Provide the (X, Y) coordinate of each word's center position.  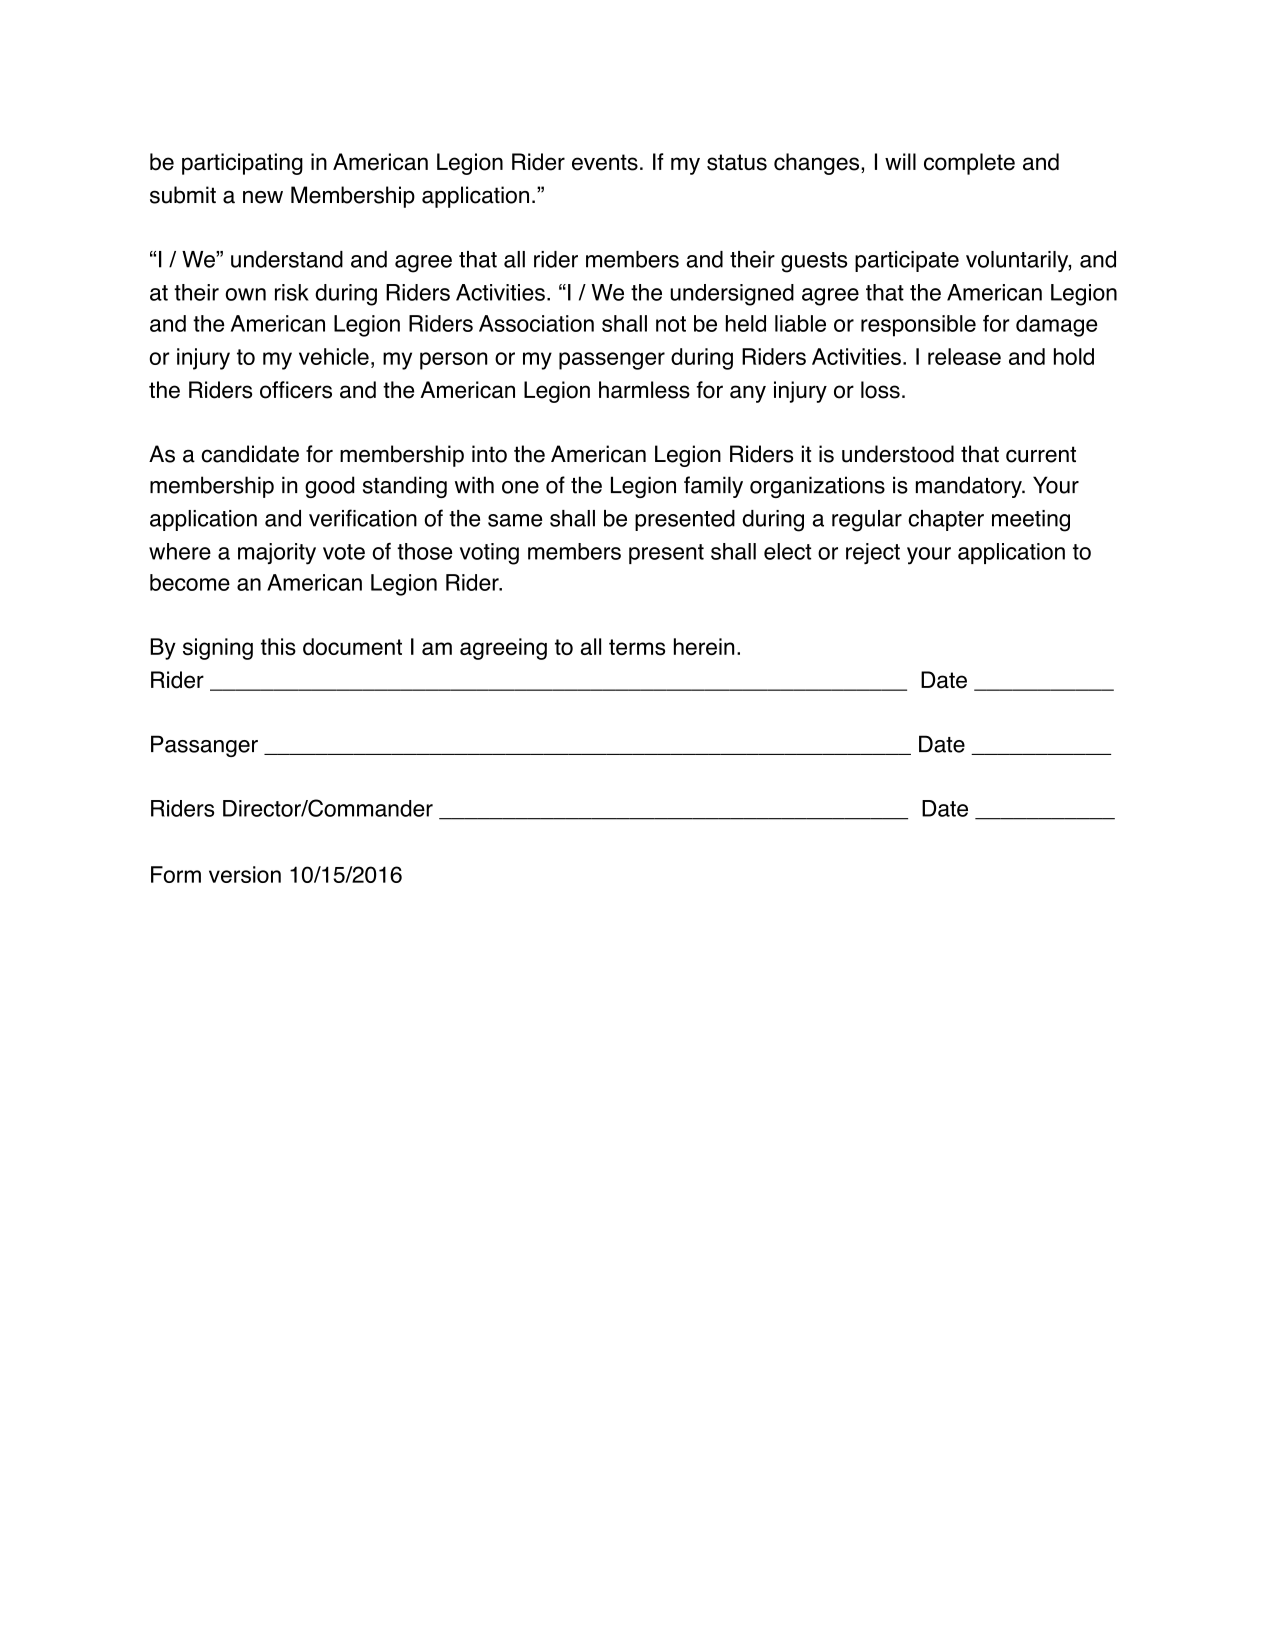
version (245, 874)
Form (176, 874)
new (263, 197)
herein (704, 646)
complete (969, 164)
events (605, 162)
